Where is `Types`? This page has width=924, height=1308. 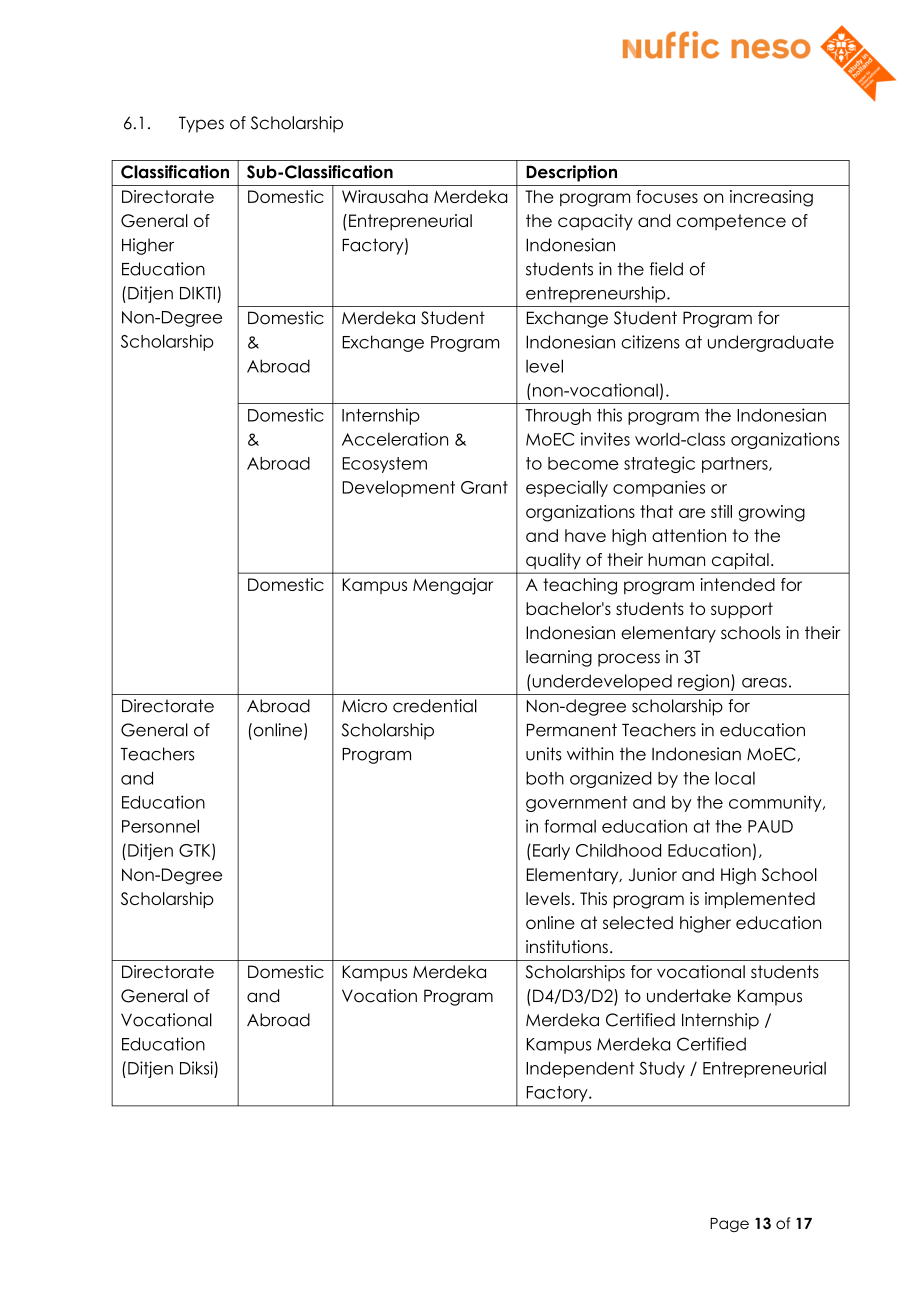 Types is located at coordinates (201, 124).
